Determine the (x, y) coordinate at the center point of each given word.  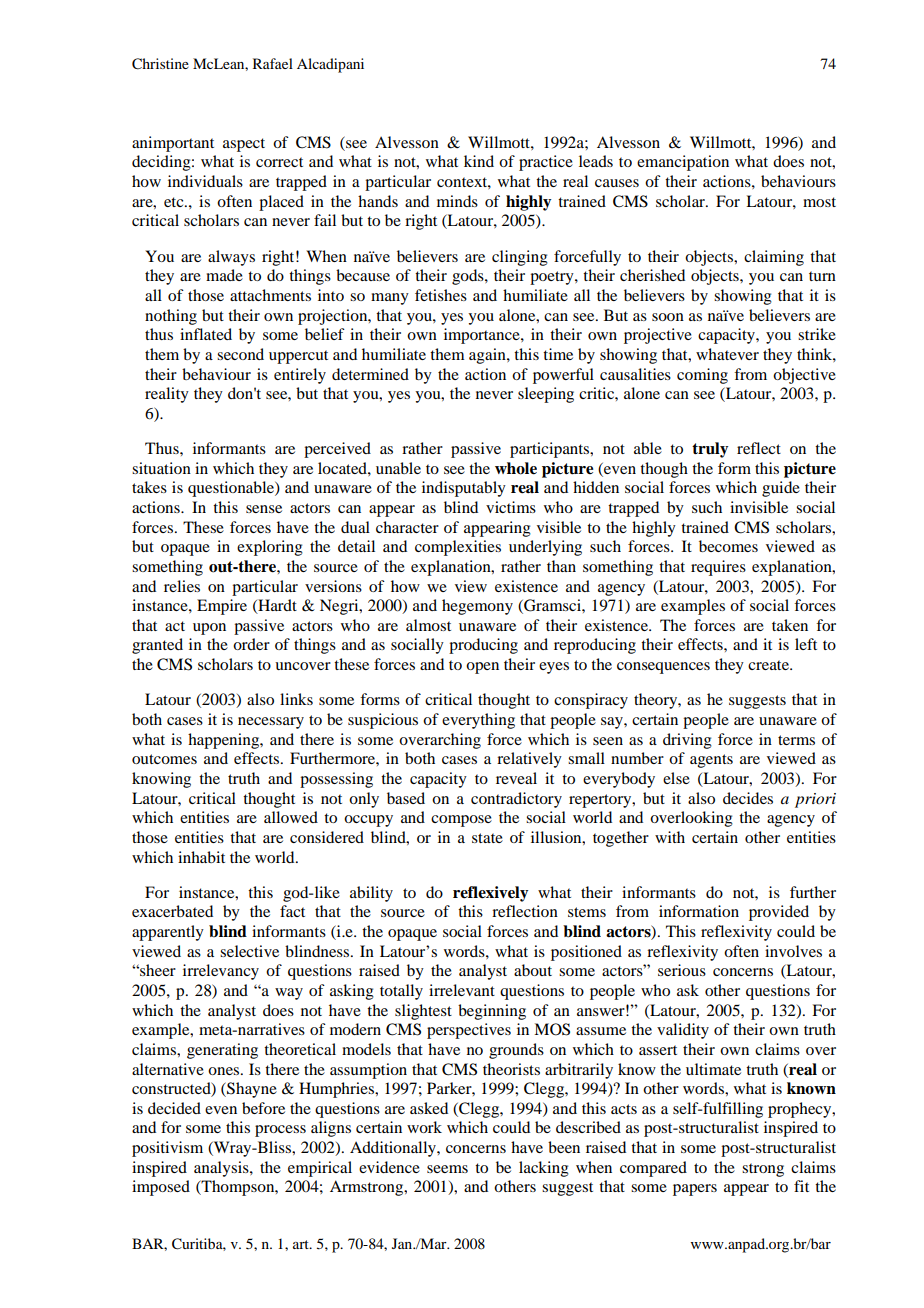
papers (695, 1190)
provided (779, 913)
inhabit (201, 857)
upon (209, 629)
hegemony (477, 607)
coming (702, 376)
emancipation (683, 163)
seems (447, 1169)
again (488, 356)
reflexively (490, 894)
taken (790, 625)
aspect (244, 145)
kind (479, 161)
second (240, 354)
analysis (222, 1169)
